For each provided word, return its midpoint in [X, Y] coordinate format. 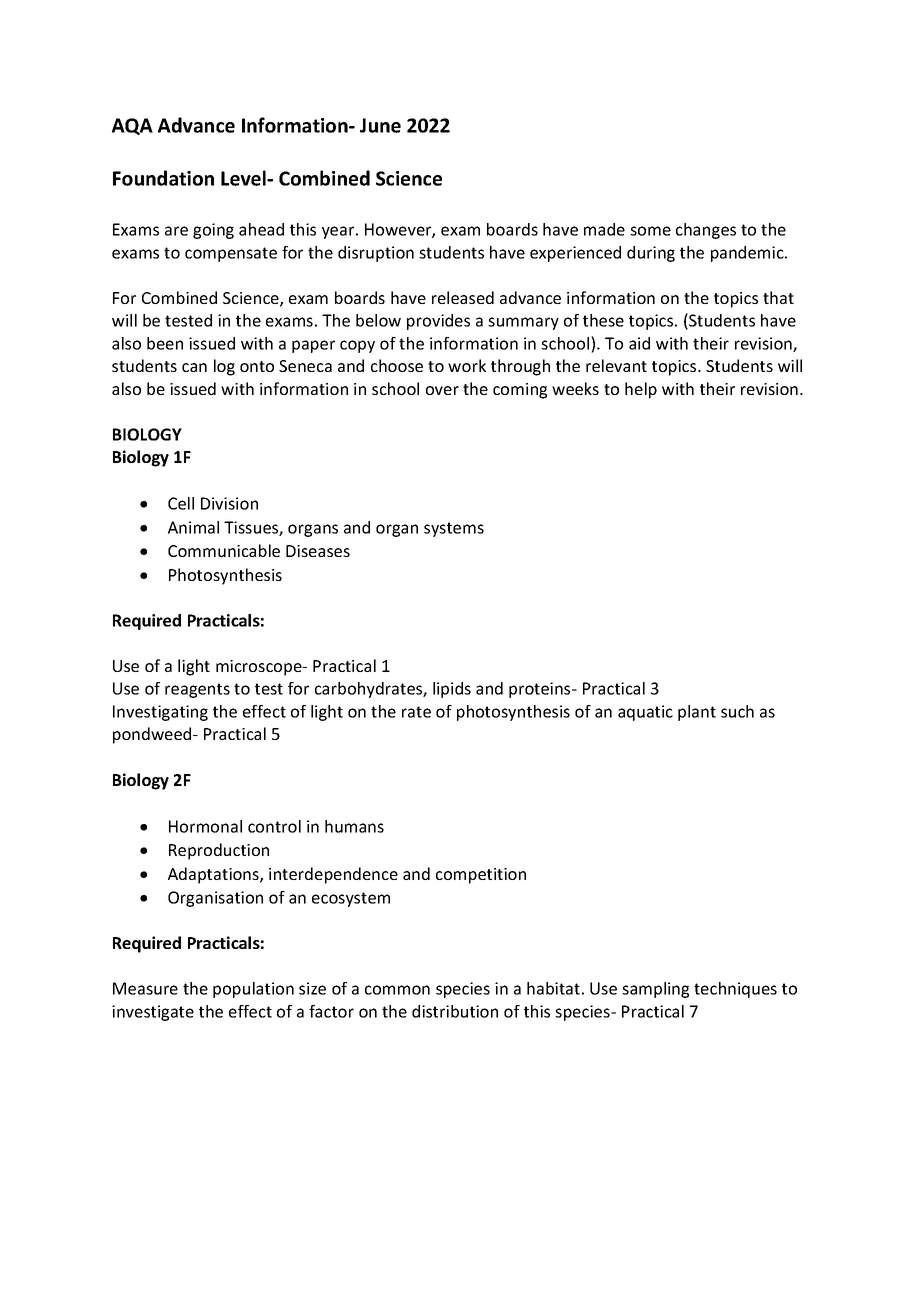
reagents [197, 690]
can [194, 367]
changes [706, 231]
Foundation [163, 178]
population [253, 990]
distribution [455, 1011]
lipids [452, 690]
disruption [376, 254]
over [442, 390]
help [641, 390]
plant [697, 713]
